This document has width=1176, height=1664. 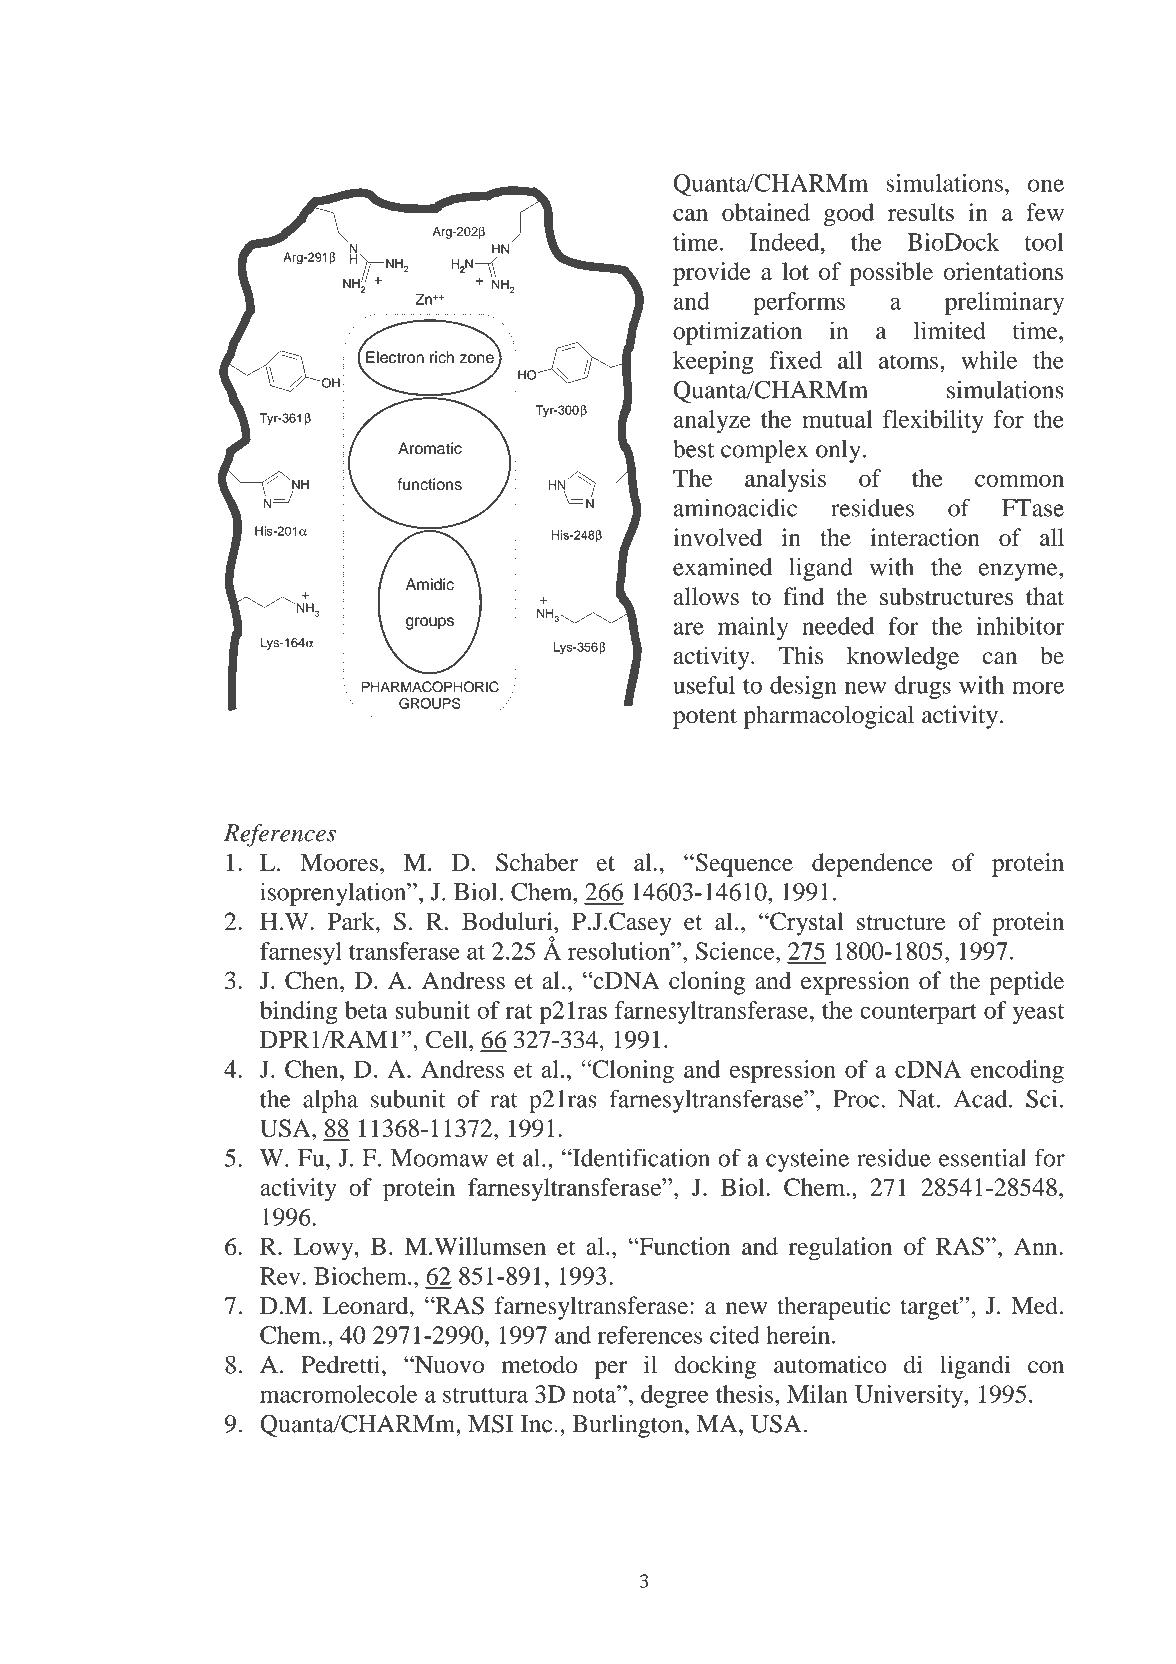 What do you see at coordinates (430, 448) in the document?
I see `Aromatic` at bounding box center [430, 448].
